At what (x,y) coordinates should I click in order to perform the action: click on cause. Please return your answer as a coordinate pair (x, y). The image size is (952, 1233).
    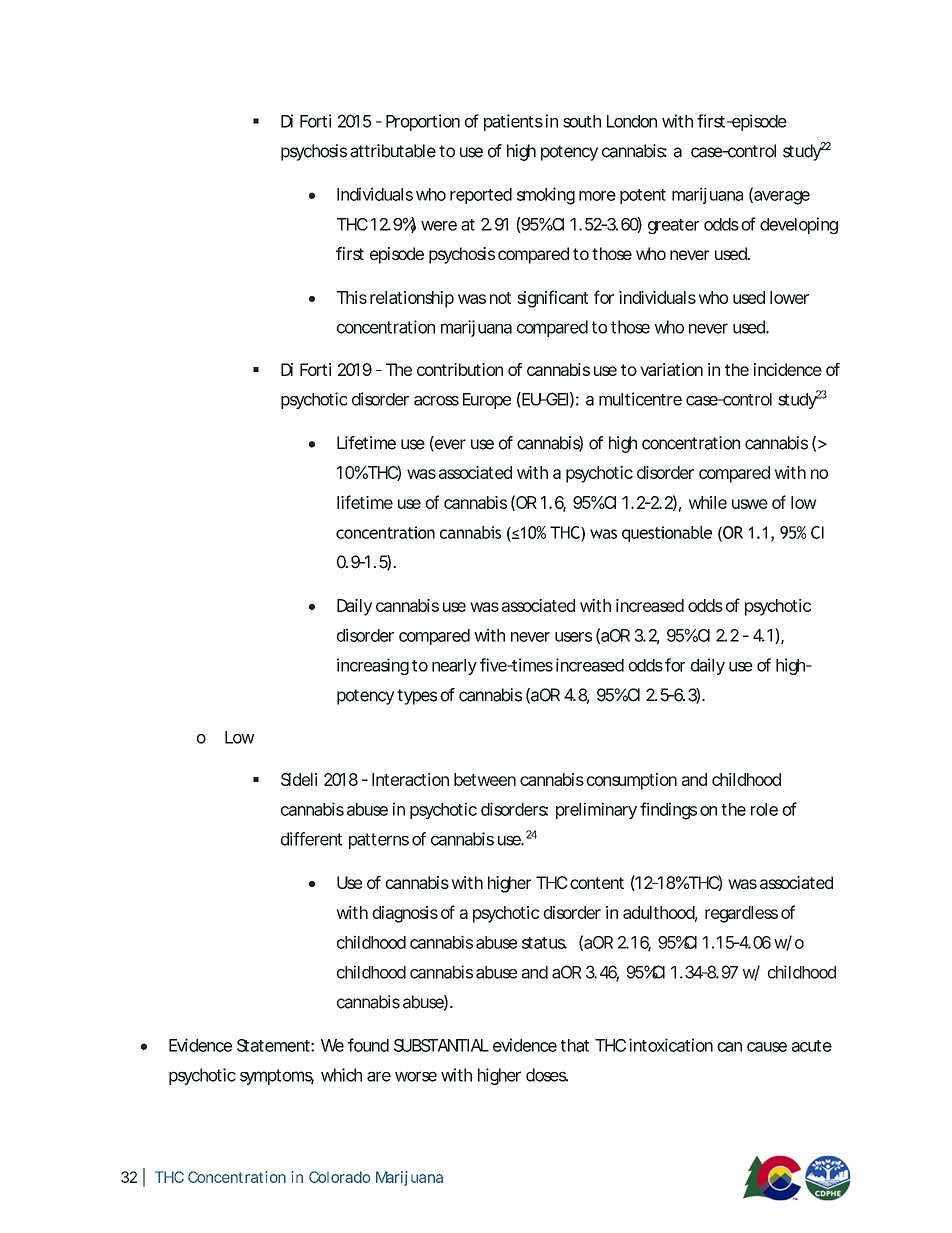
    Looking at the image, I should click on (767, 1047).
